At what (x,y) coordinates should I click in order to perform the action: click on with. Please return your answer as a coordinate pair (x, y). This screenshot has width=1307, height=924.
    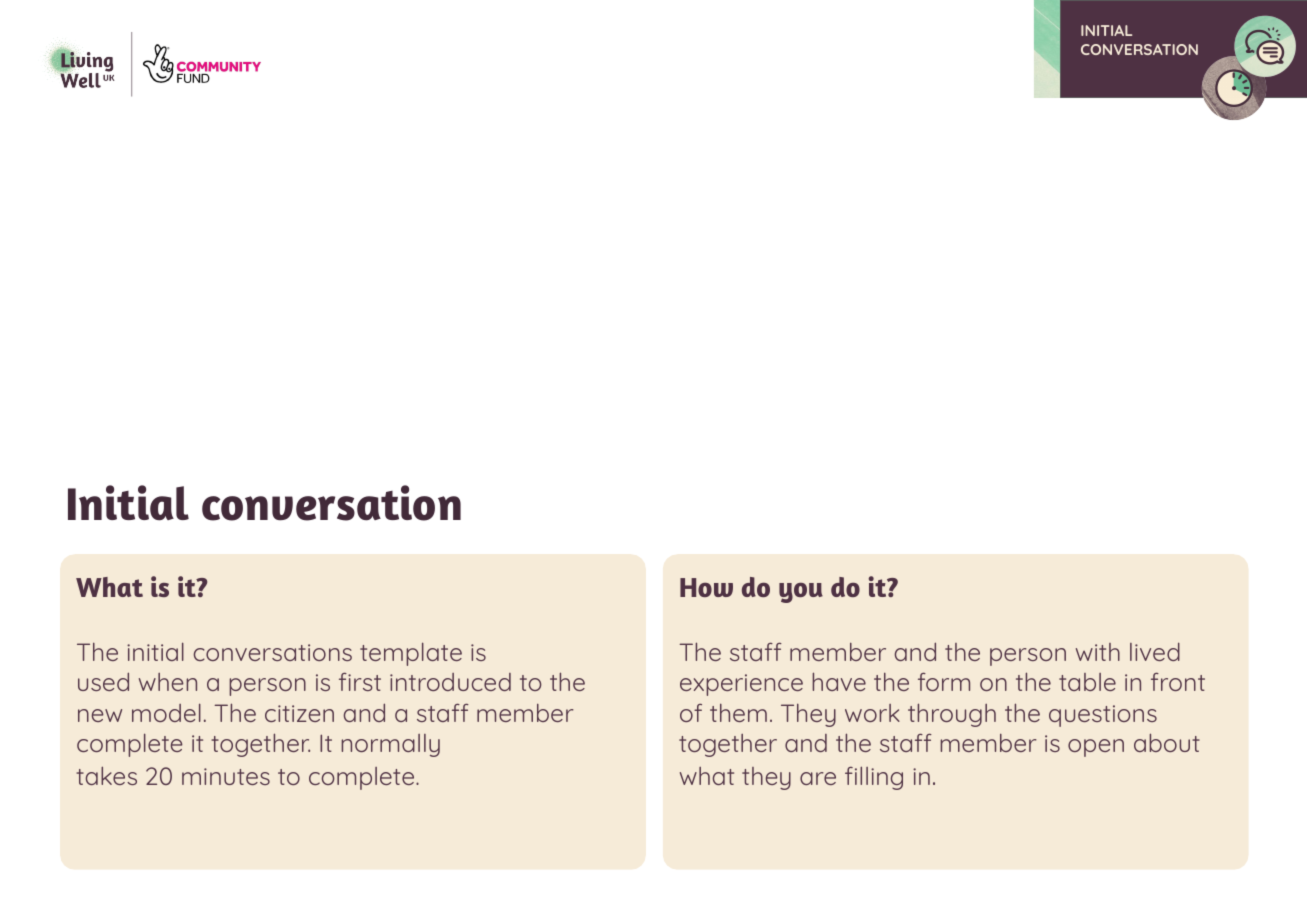
    Looking at the image, I should click on (1098, 652).
